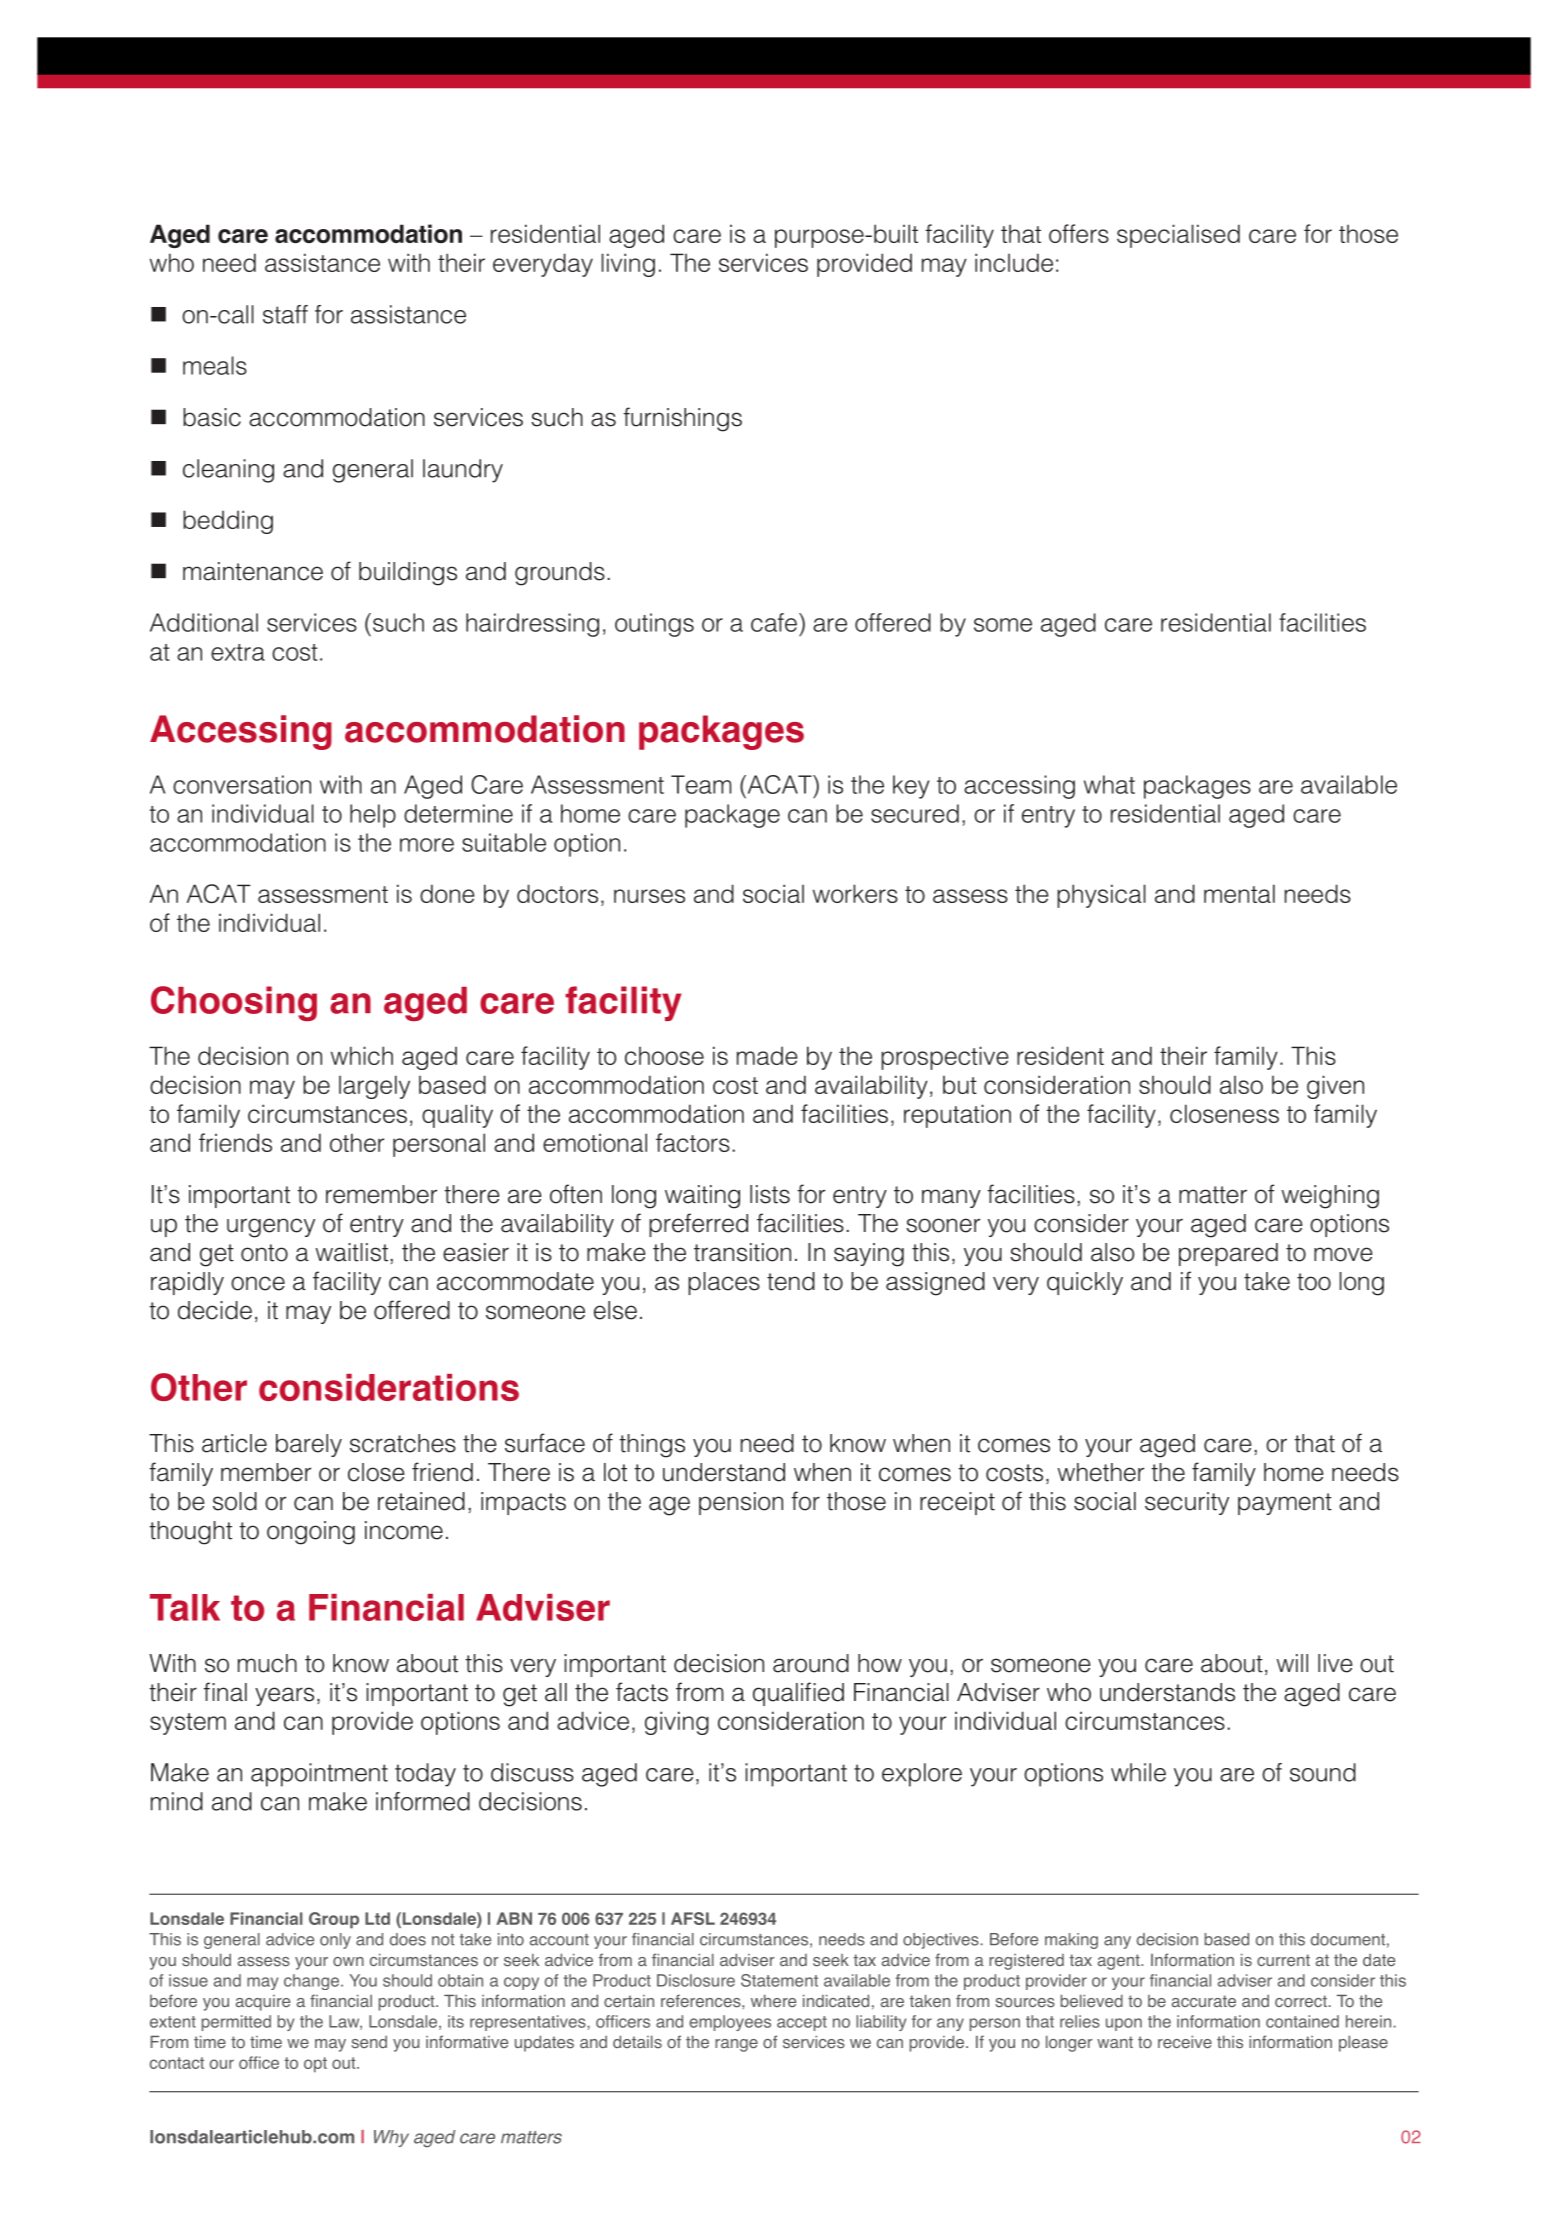 Image resolution: width=1568 pixels, height=2218 pixels. I want to click on range, so click(736, 2045).
